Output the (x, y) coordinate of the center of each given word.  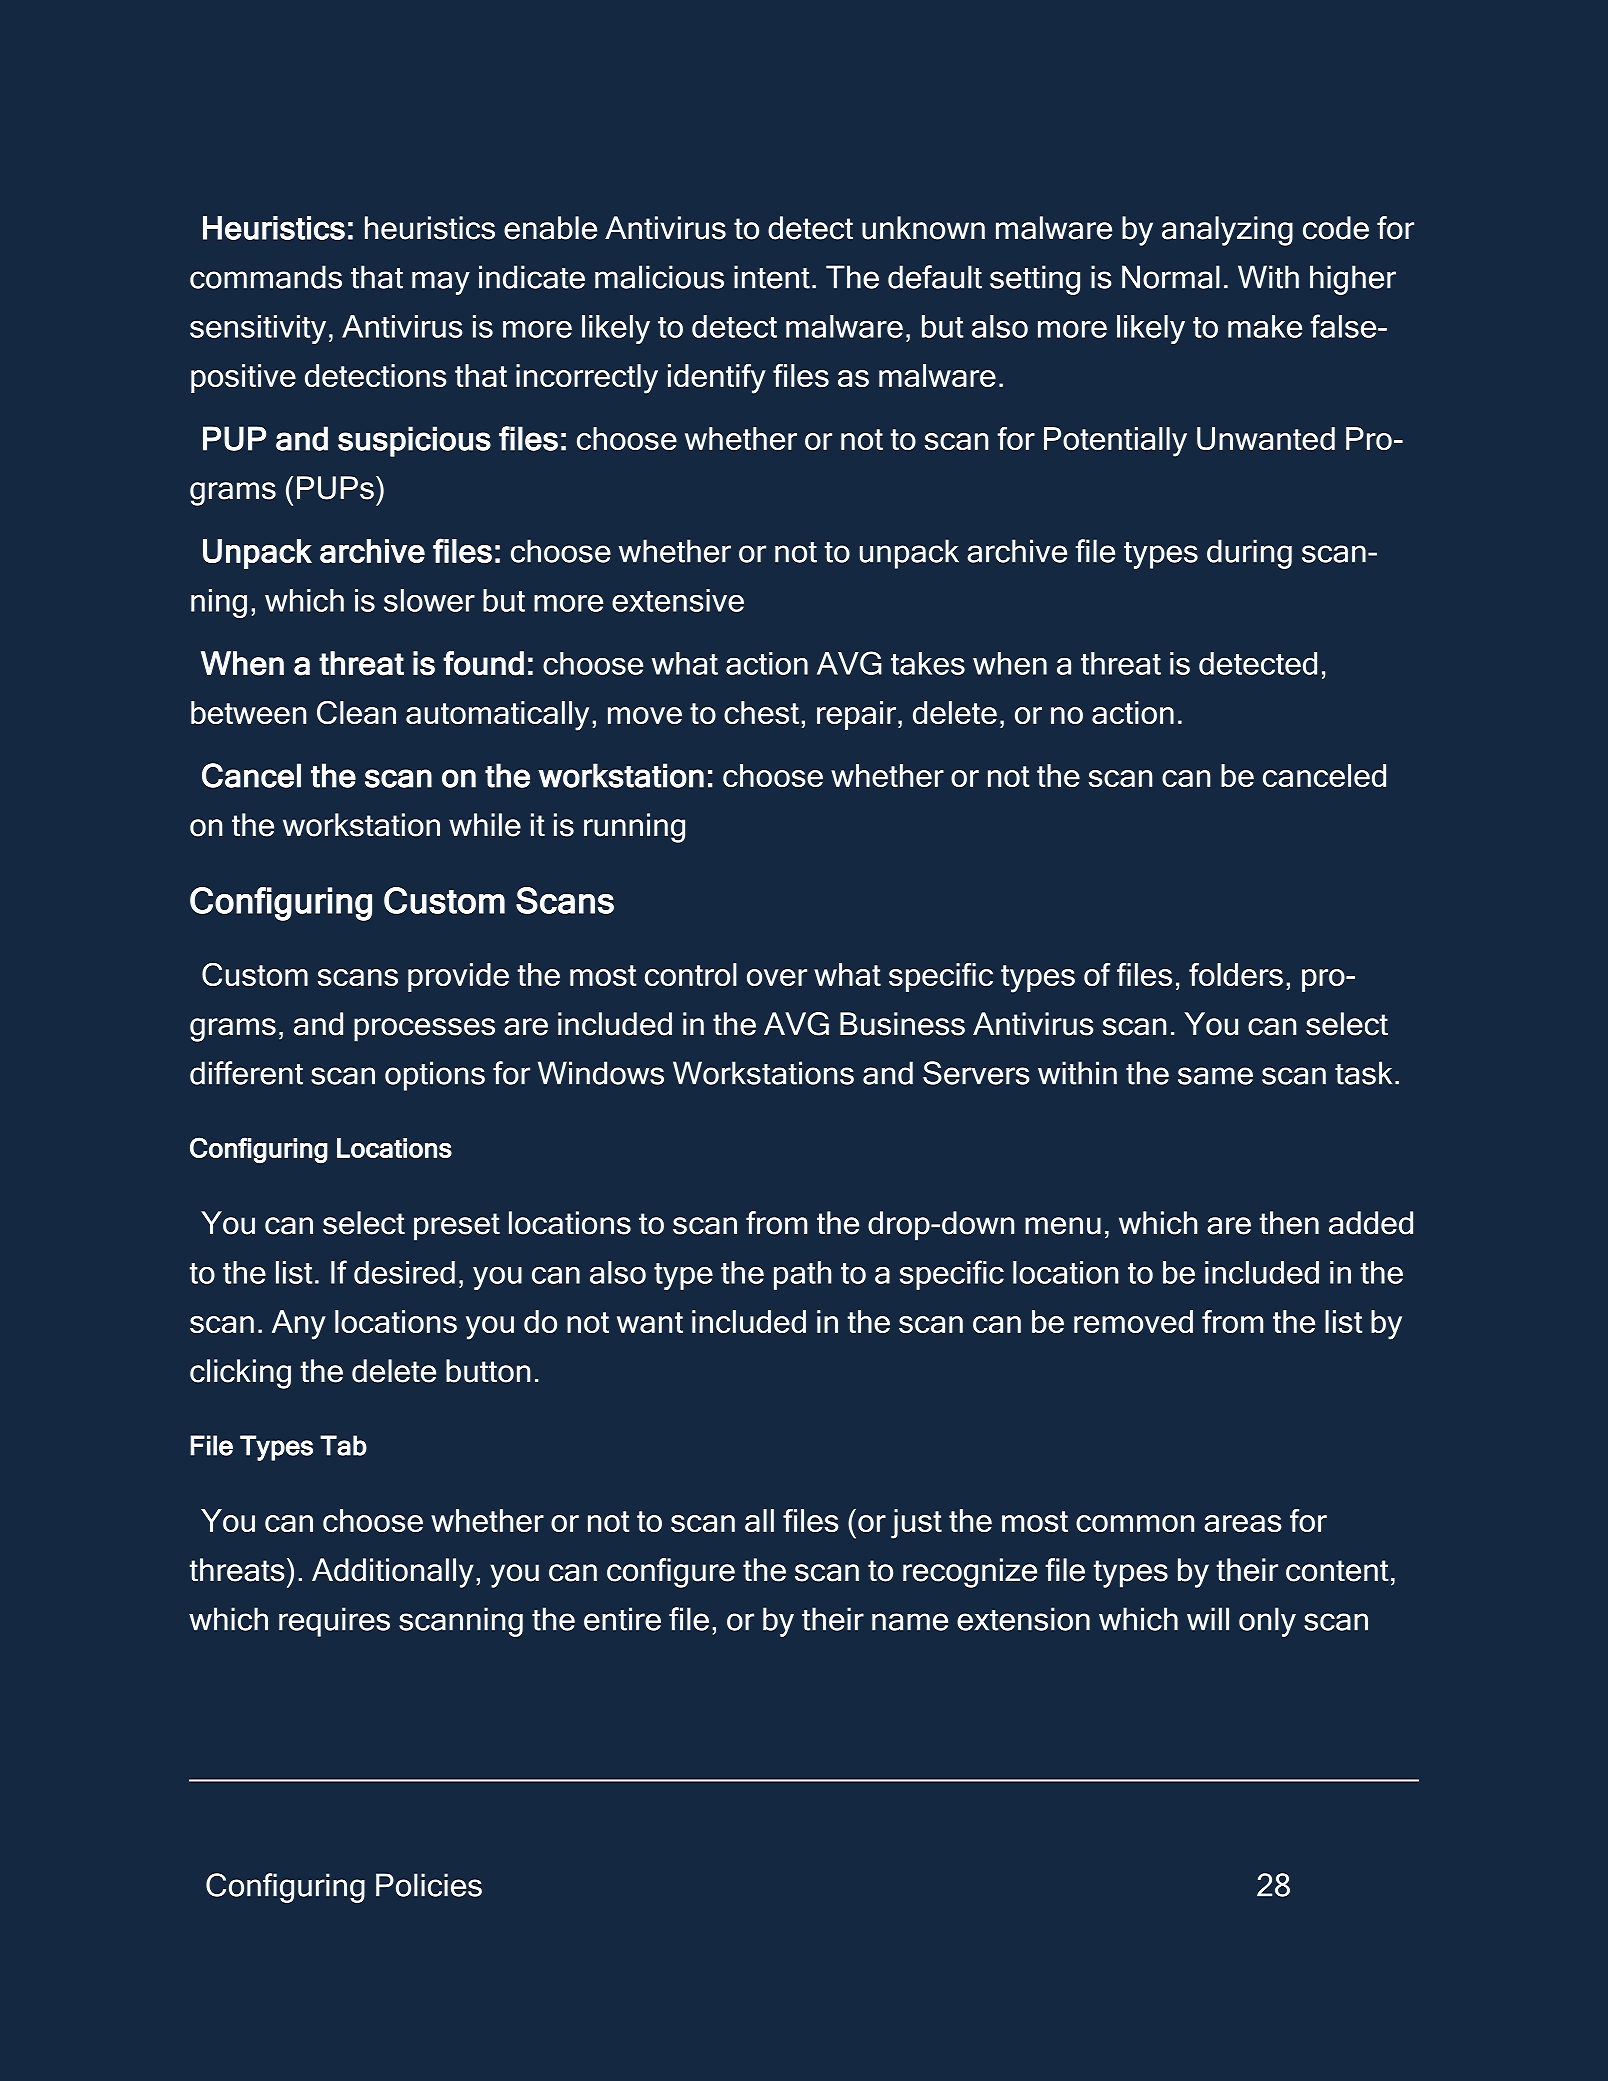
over (777, 977)
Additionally (393, 1573)
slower (429, 600)
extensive (678, 600)
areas (1243, 1523)
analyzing (1227, 231)
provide (458, 977)
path (802, 1275)
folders (1236, 974)
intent (772, 277)
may (441, 283)
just (916, 1524)
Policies (429, 1885)
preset (457, 1227)
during (1249, 554)
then (1289, 1223)
